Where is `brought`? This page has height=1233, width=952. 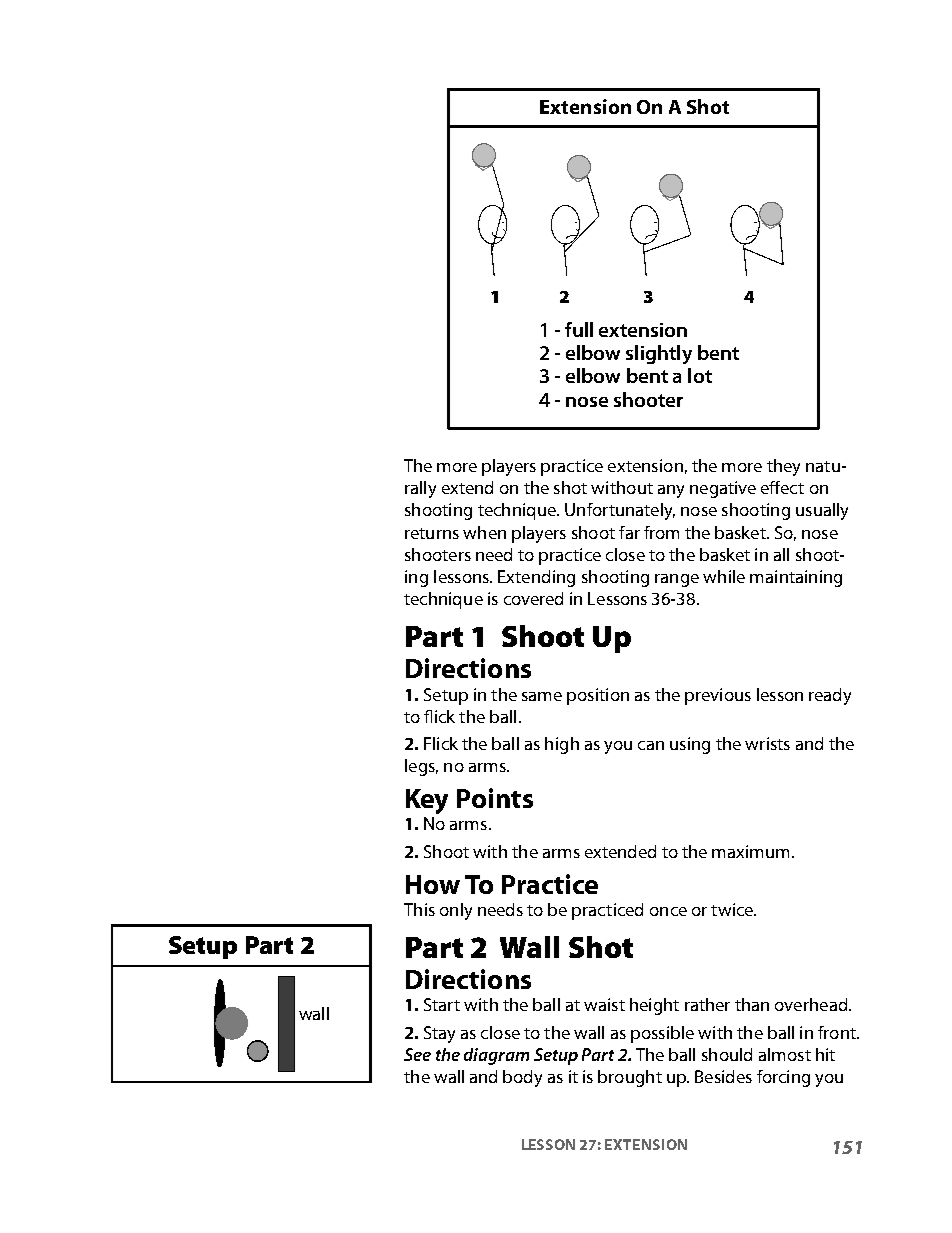
brought is located at coordinates (630, 1078).
